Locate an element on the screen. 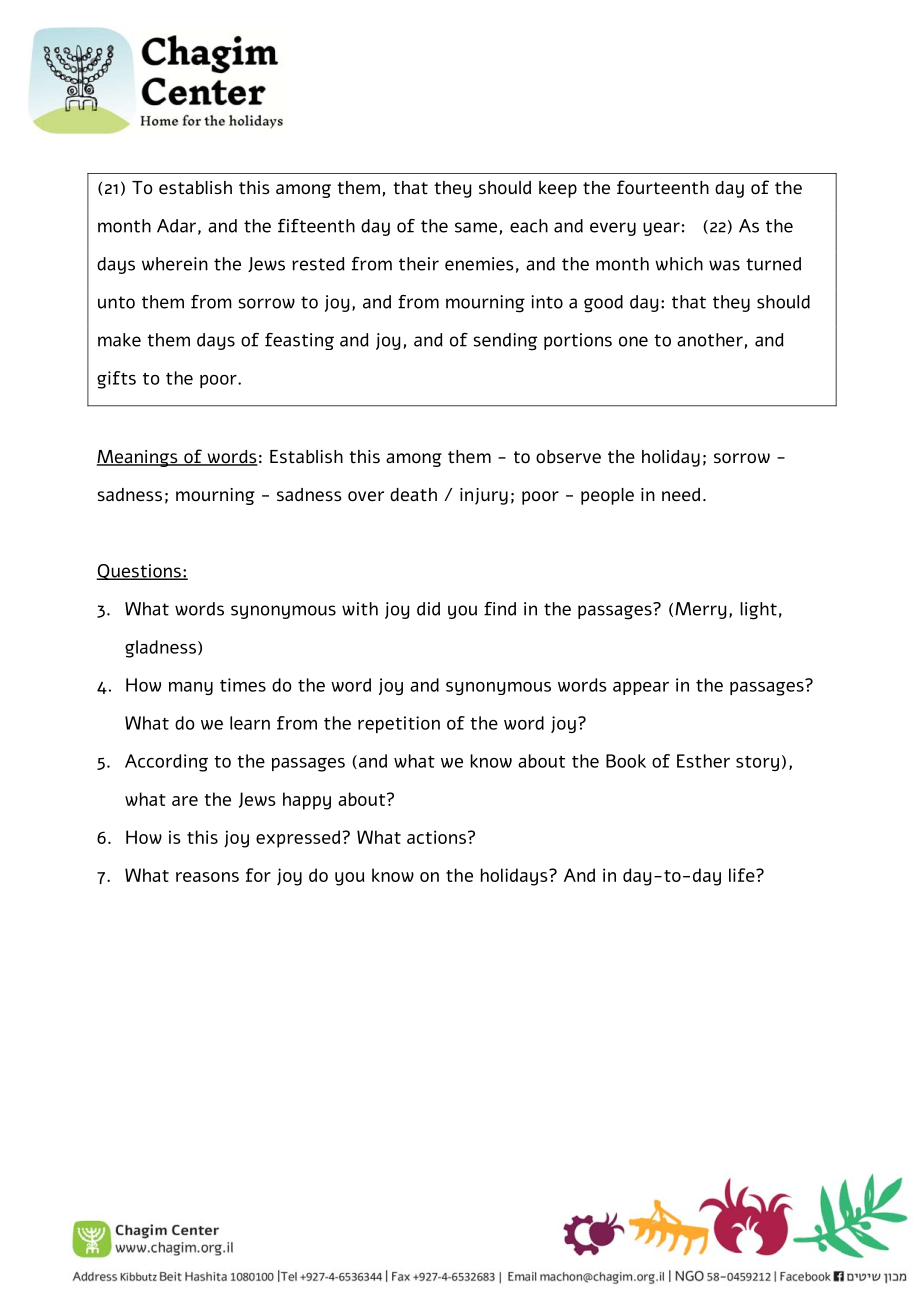  reasons is located at coordinates (207, 877).
